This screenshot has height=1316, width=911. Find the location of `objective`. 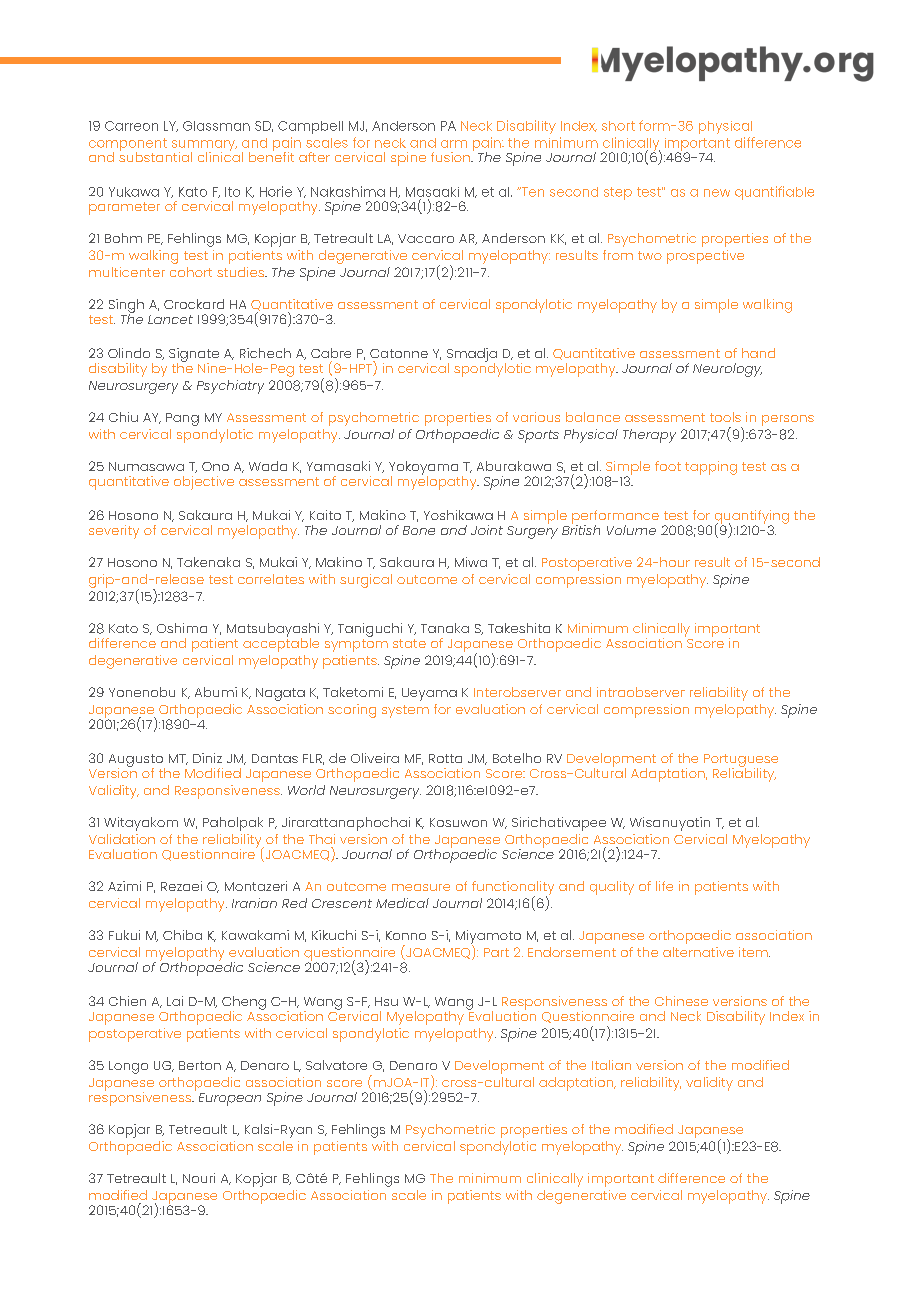

objective is located at coordinates (204, 483).
